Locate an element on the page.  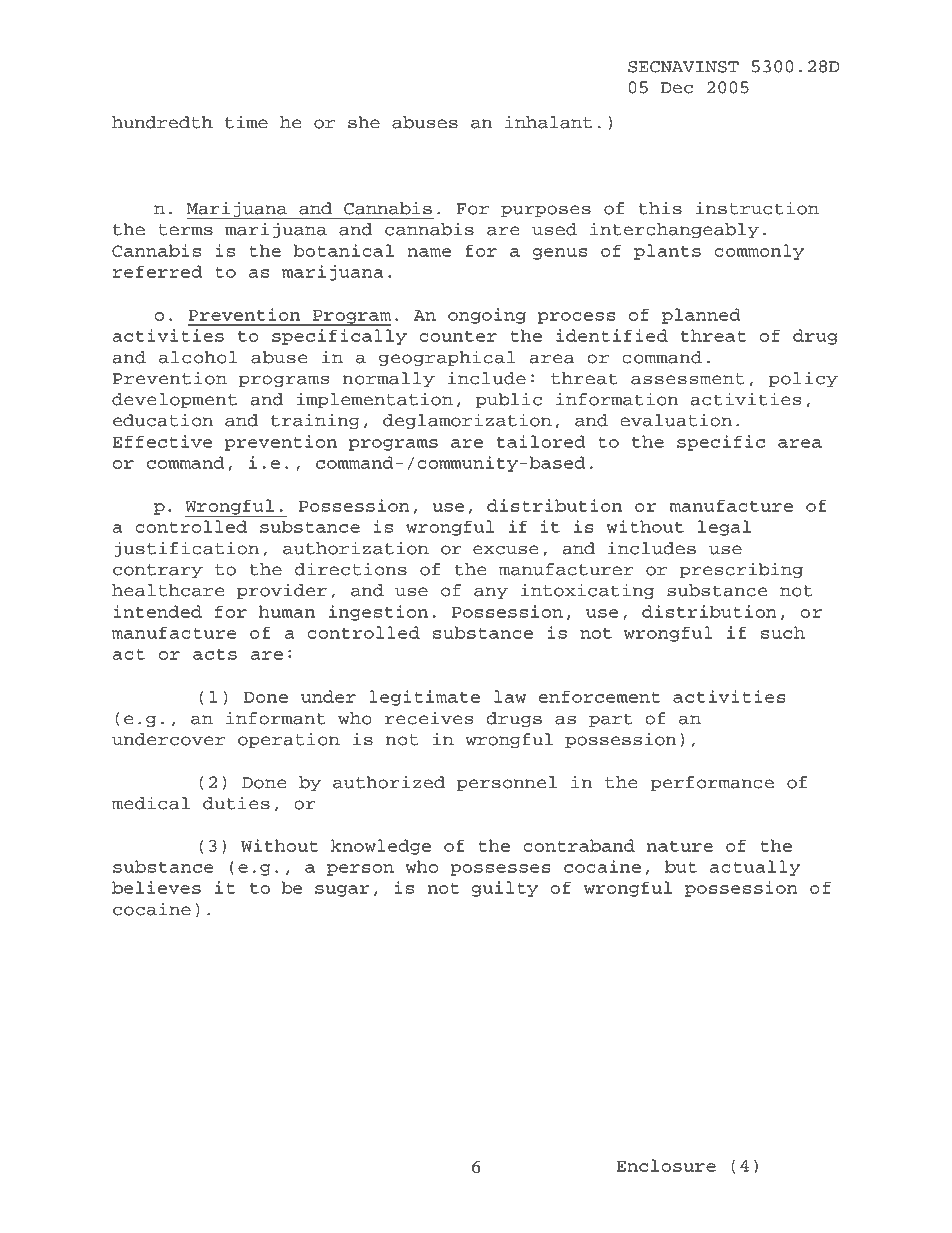
actually is located at coordinates (755, 868).
